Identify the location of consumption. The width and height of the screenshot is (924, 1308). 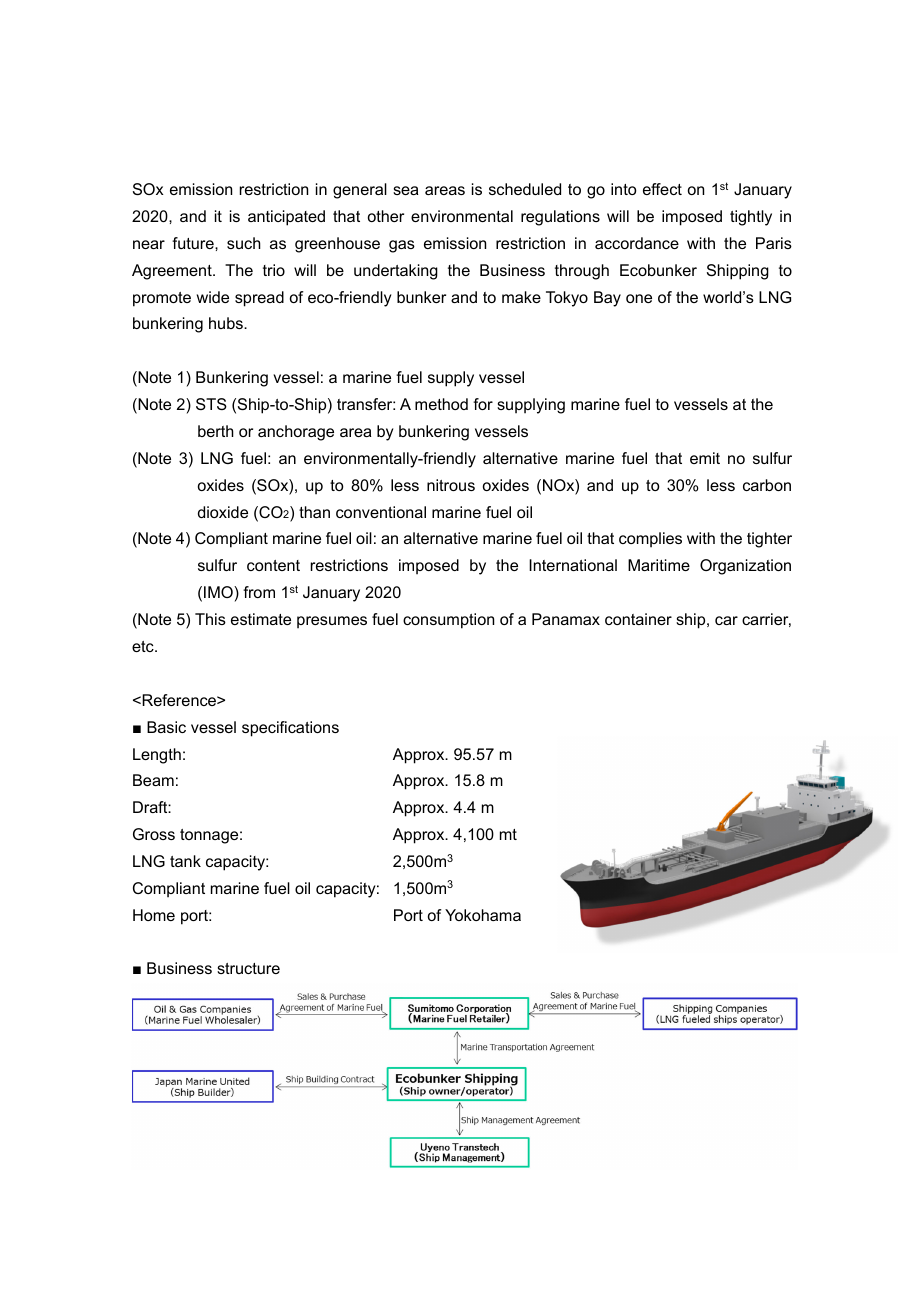
(448, 621).
